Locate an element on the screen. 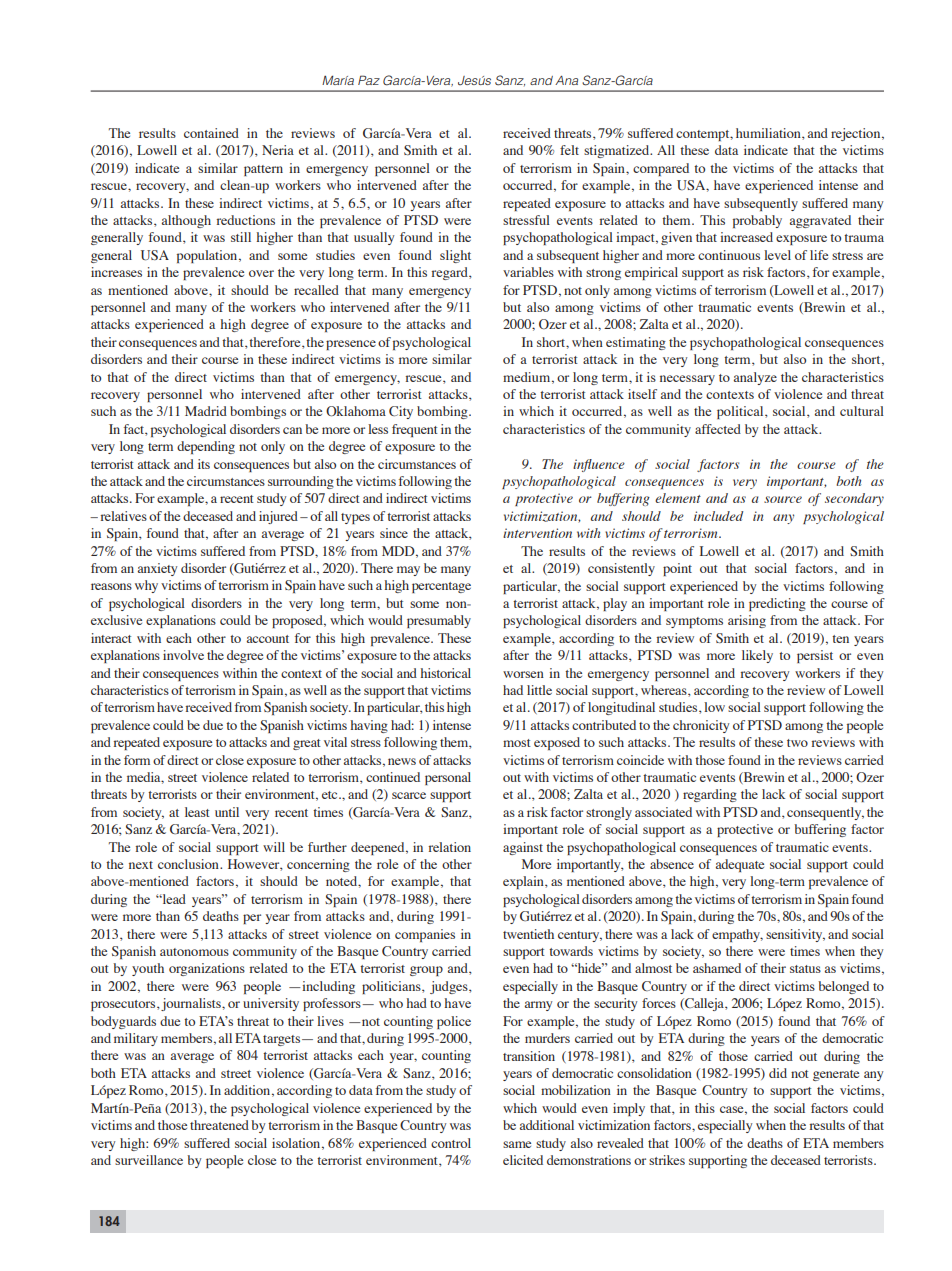  did is located at coordinates (778, 1073).
